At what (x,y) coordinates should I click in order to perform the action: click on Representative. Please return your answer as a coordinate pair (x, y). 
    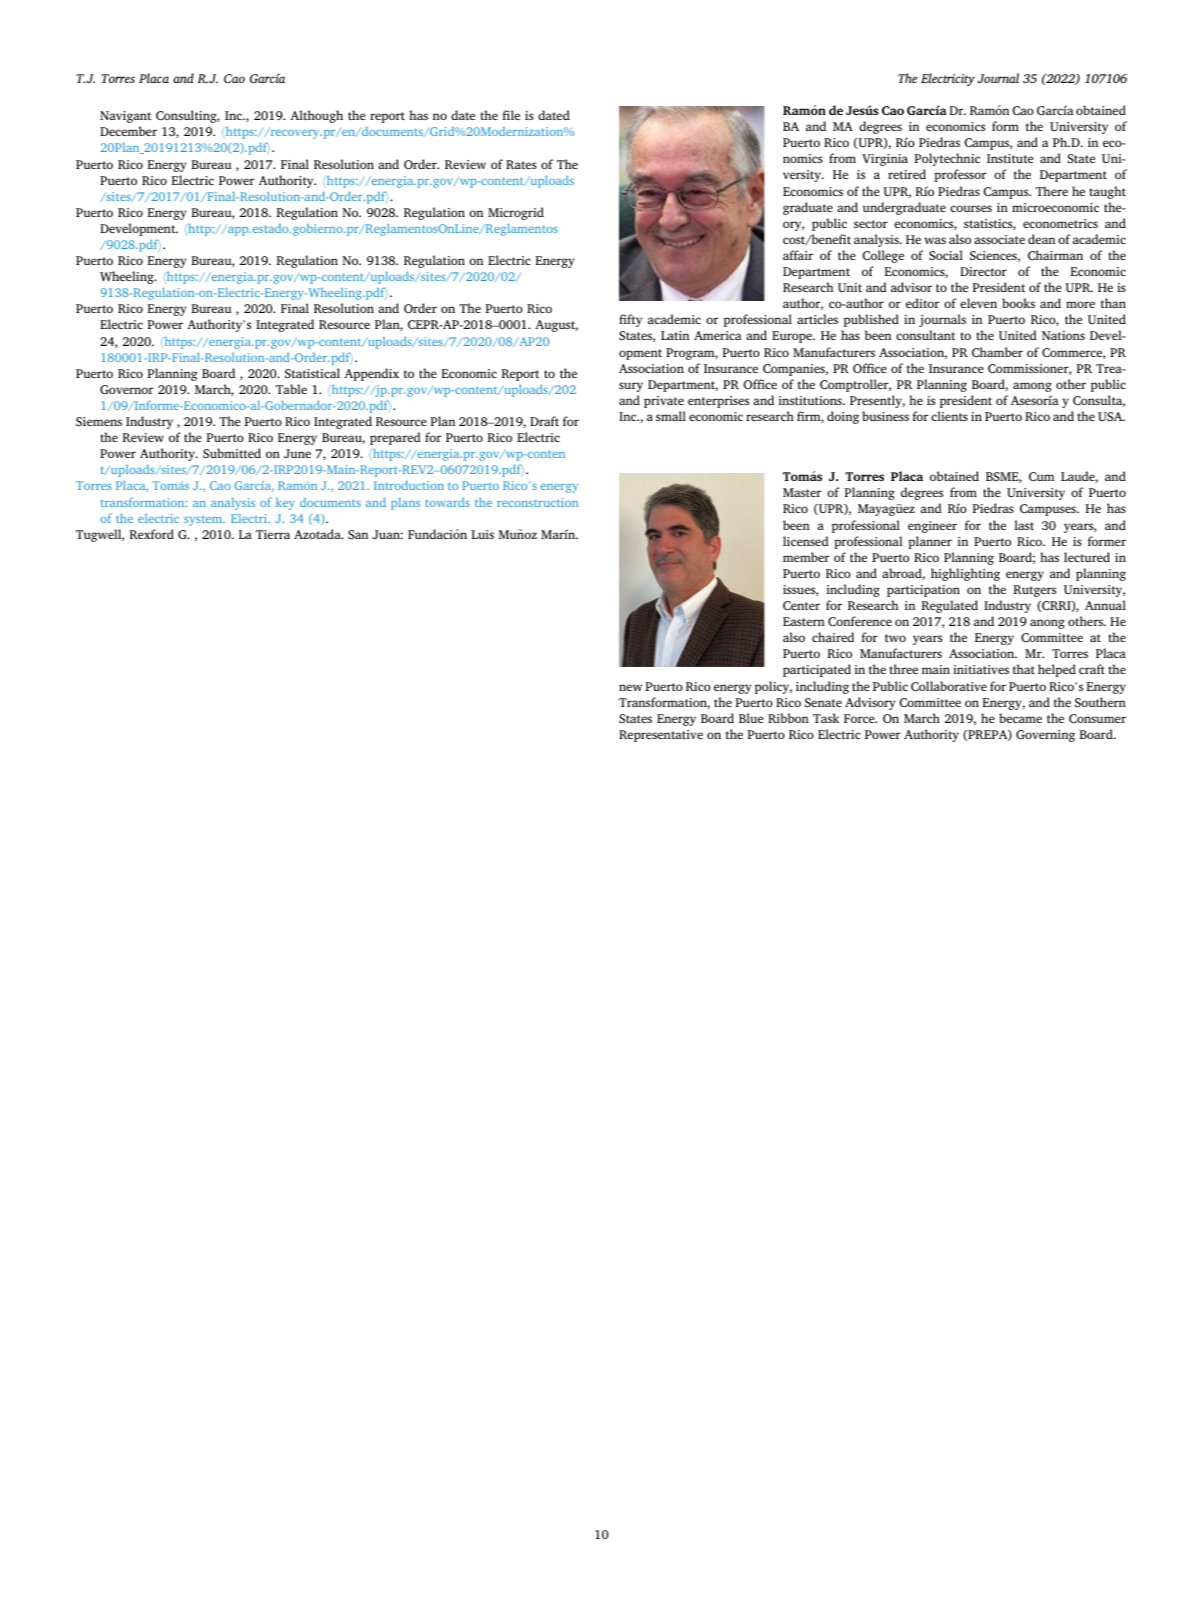
    Looking at the image, I should click on (661, 736).
